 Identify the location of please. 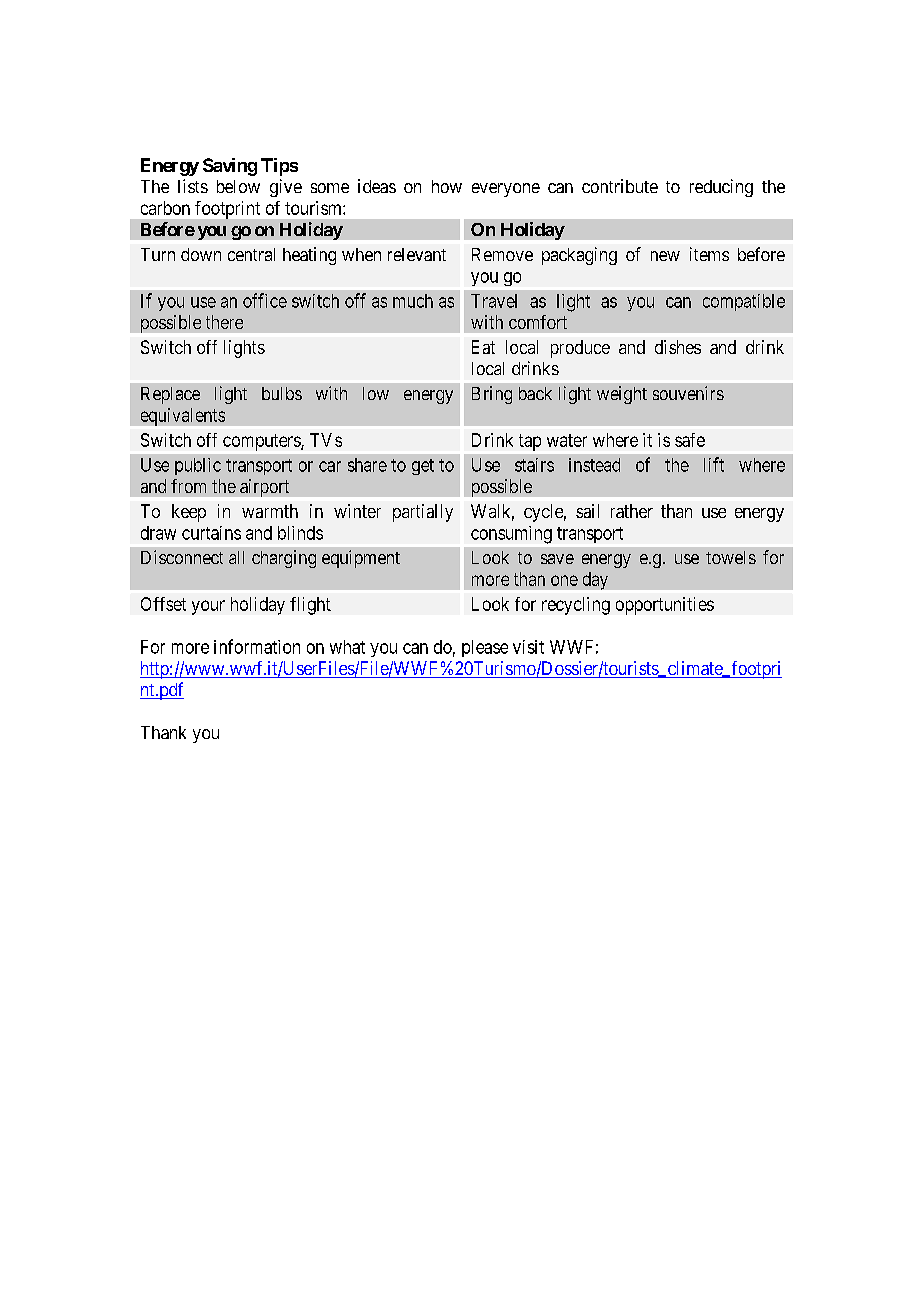
(485, 648).
